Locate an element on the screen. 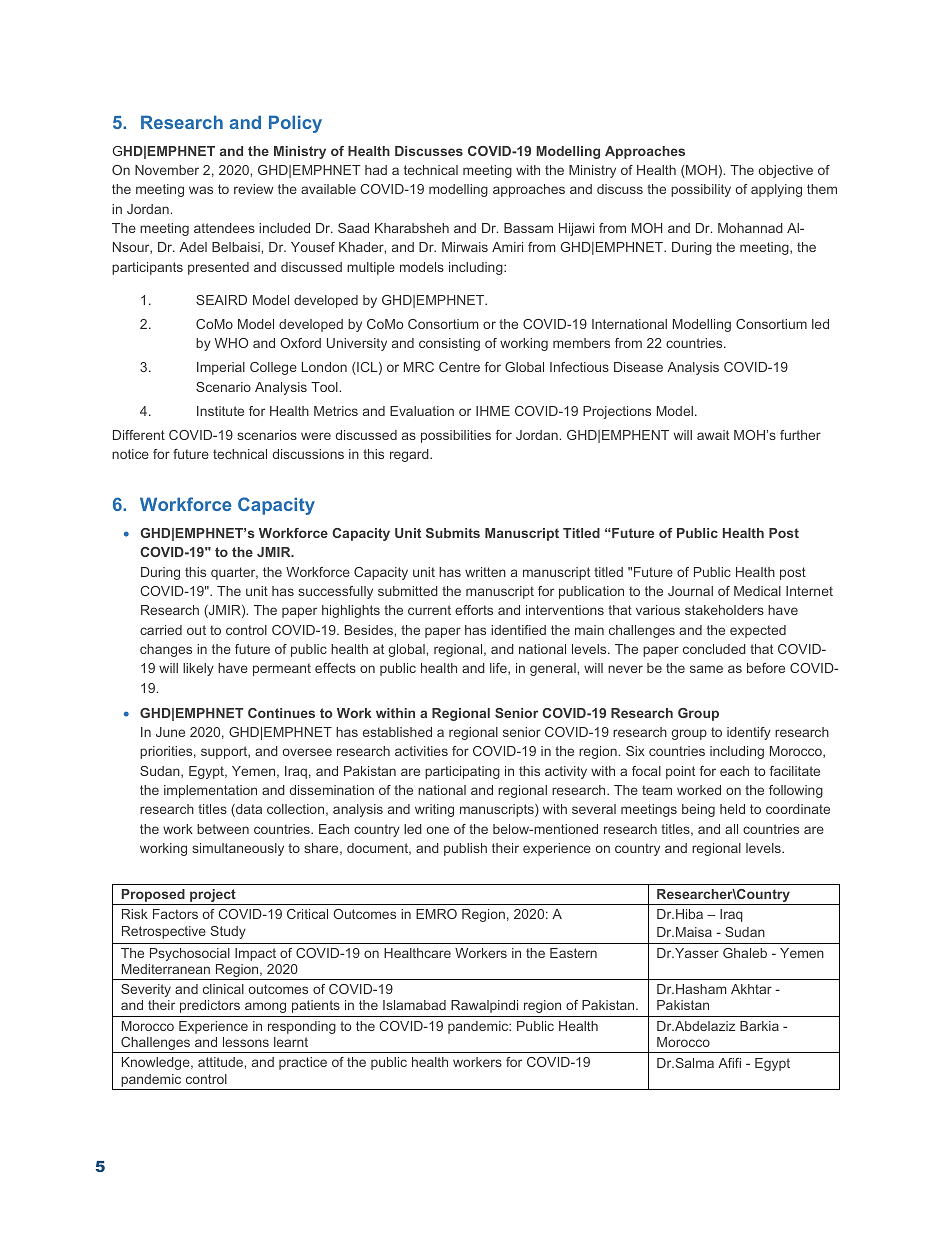  objective is located at coordinates (786, 171).
